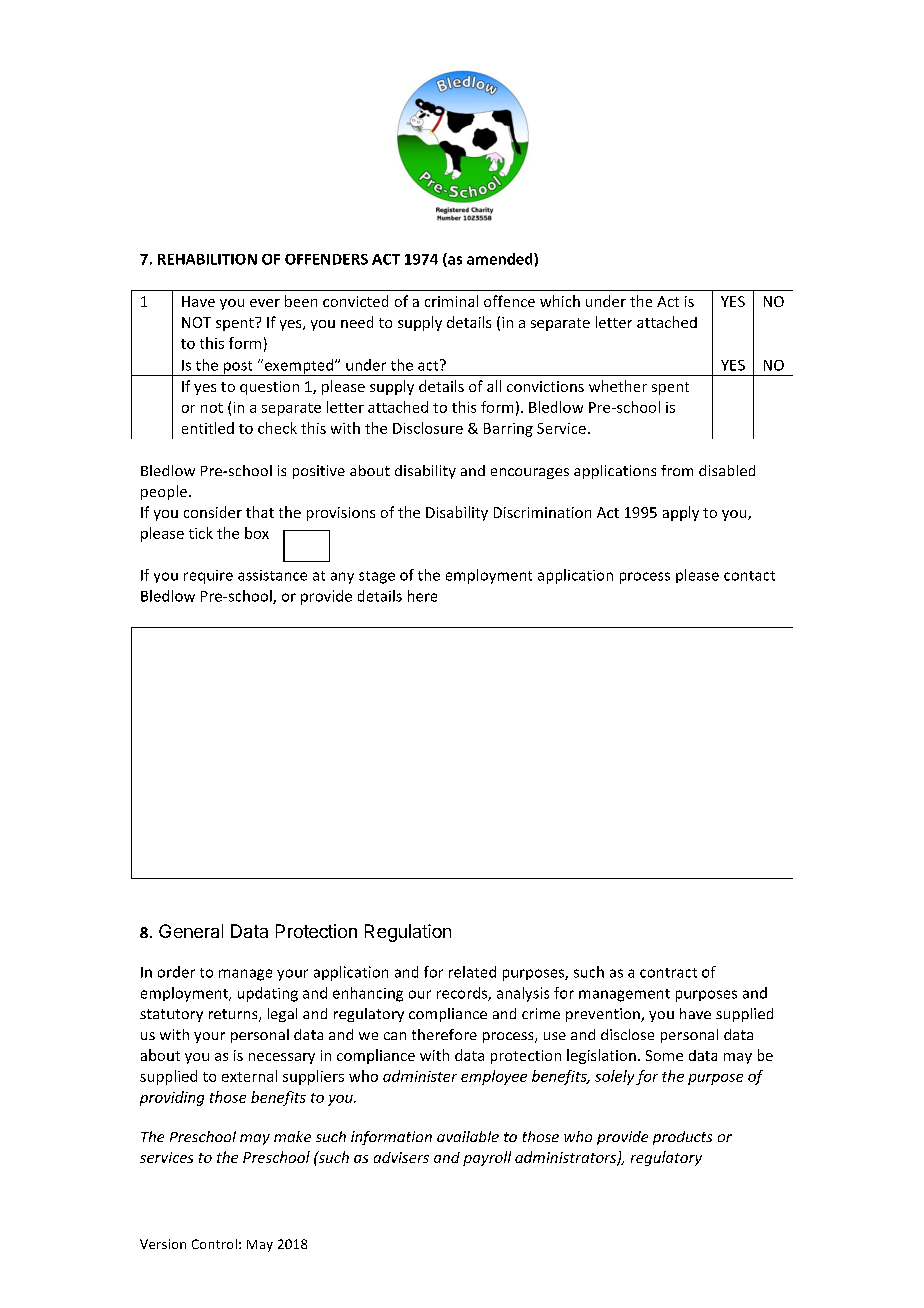 Image resolution: width=924 pixels, height=1308 pixels. I want to click on which, so click(560, 301).
